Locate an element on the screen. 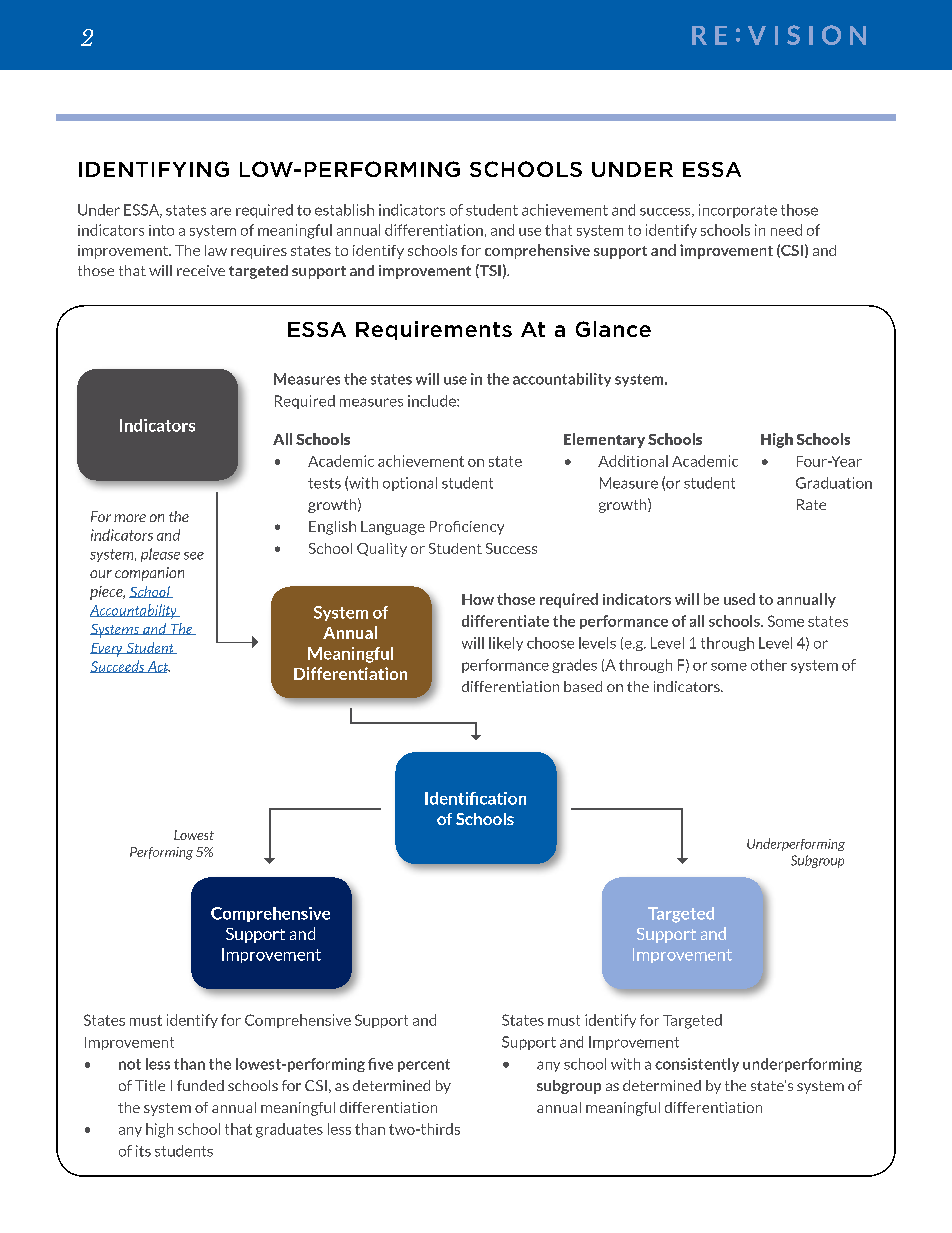 Image resolution: width=952 pixels, height=1233 pixels. Act is located at coordinates (157, 667).
